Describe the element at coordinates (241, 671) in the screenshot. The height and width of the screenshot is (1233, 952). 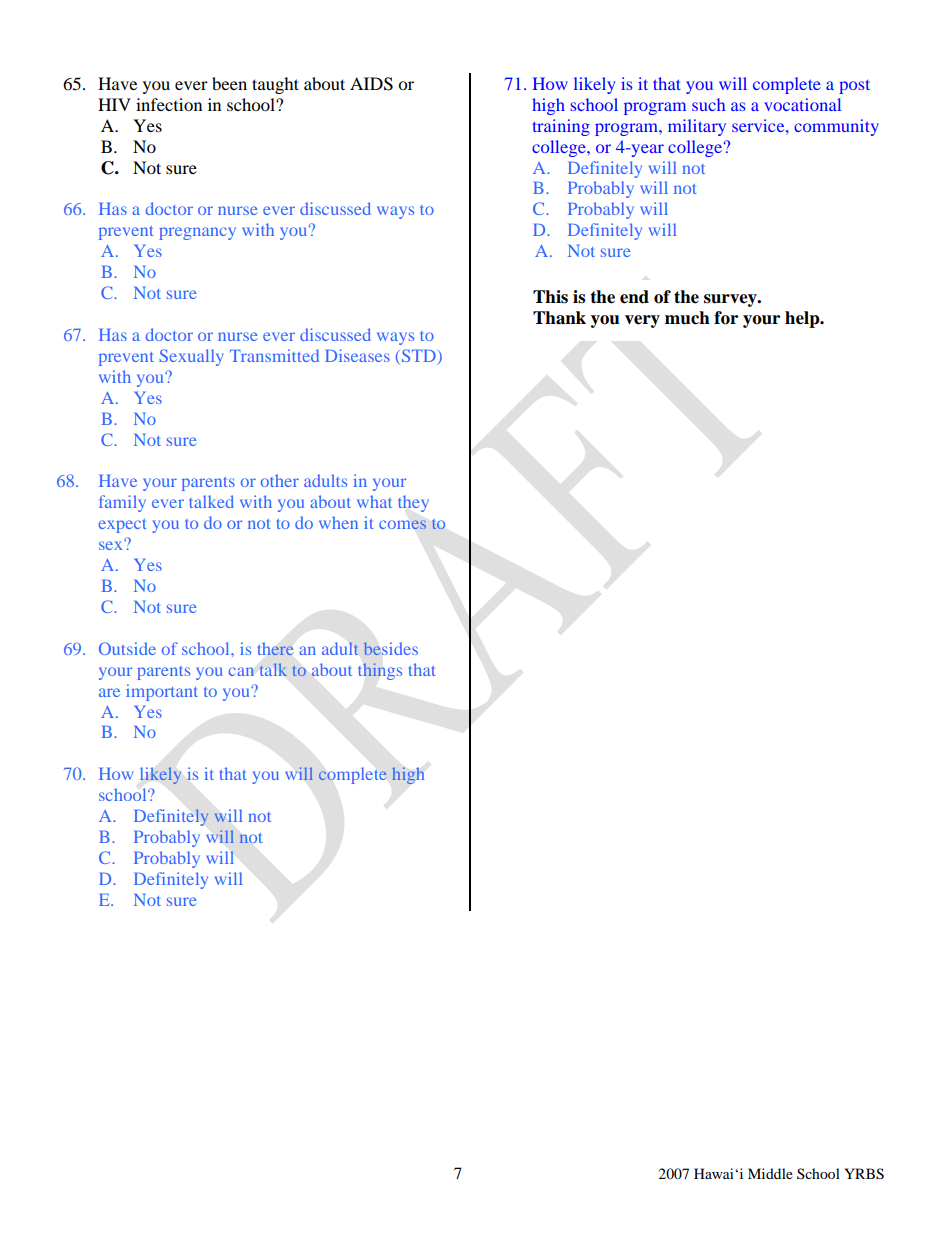
I see `can` at that location.
